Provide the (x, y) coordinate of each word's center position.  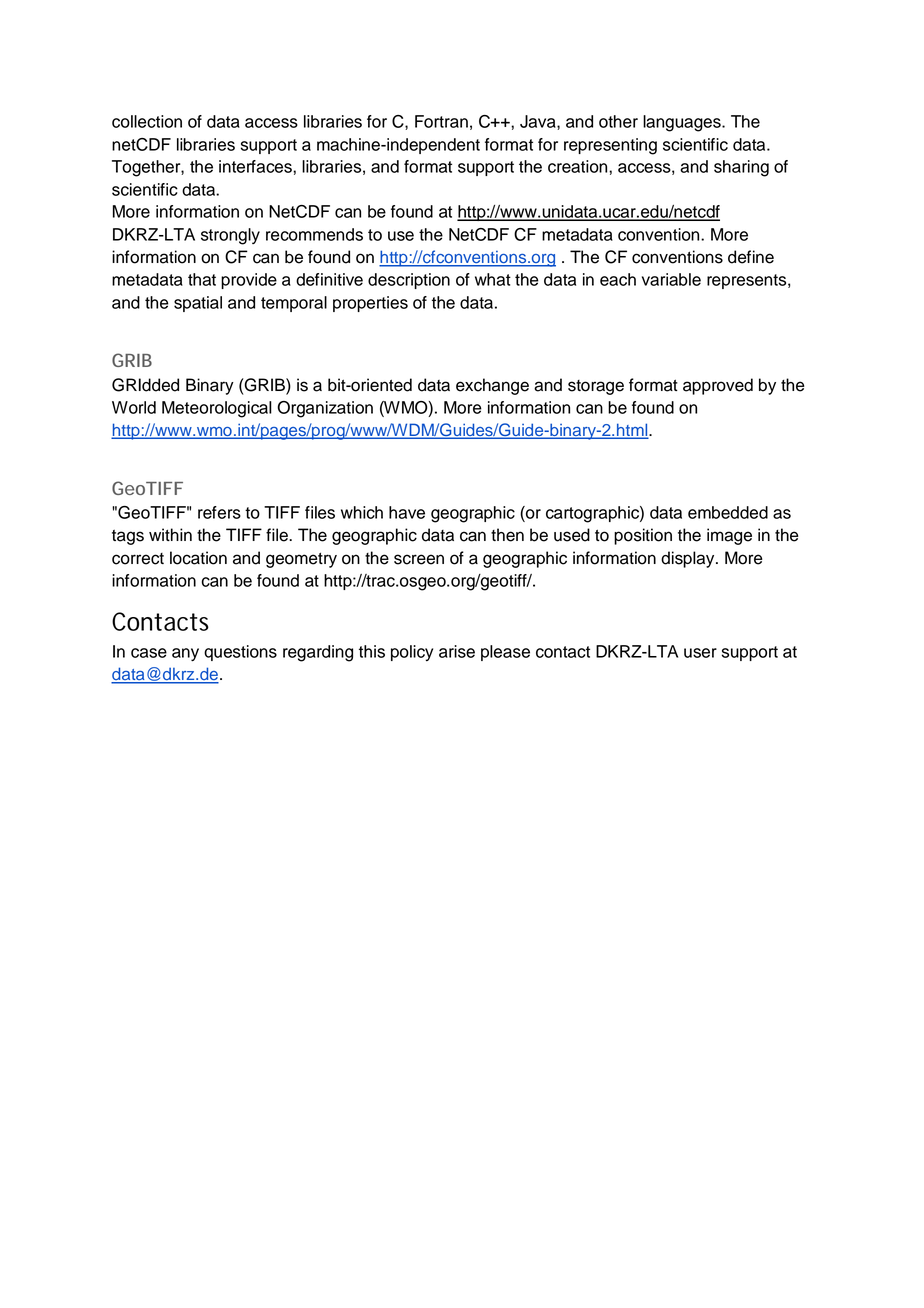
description (409, 281)
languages (683, 123)
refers (219, 512)
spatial (198, 304)
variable (671, 279)
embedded (728, 512)
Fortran (441, 121)
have (407, 512)
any (185, 654)
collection (147, 121)
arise (457, 651)
